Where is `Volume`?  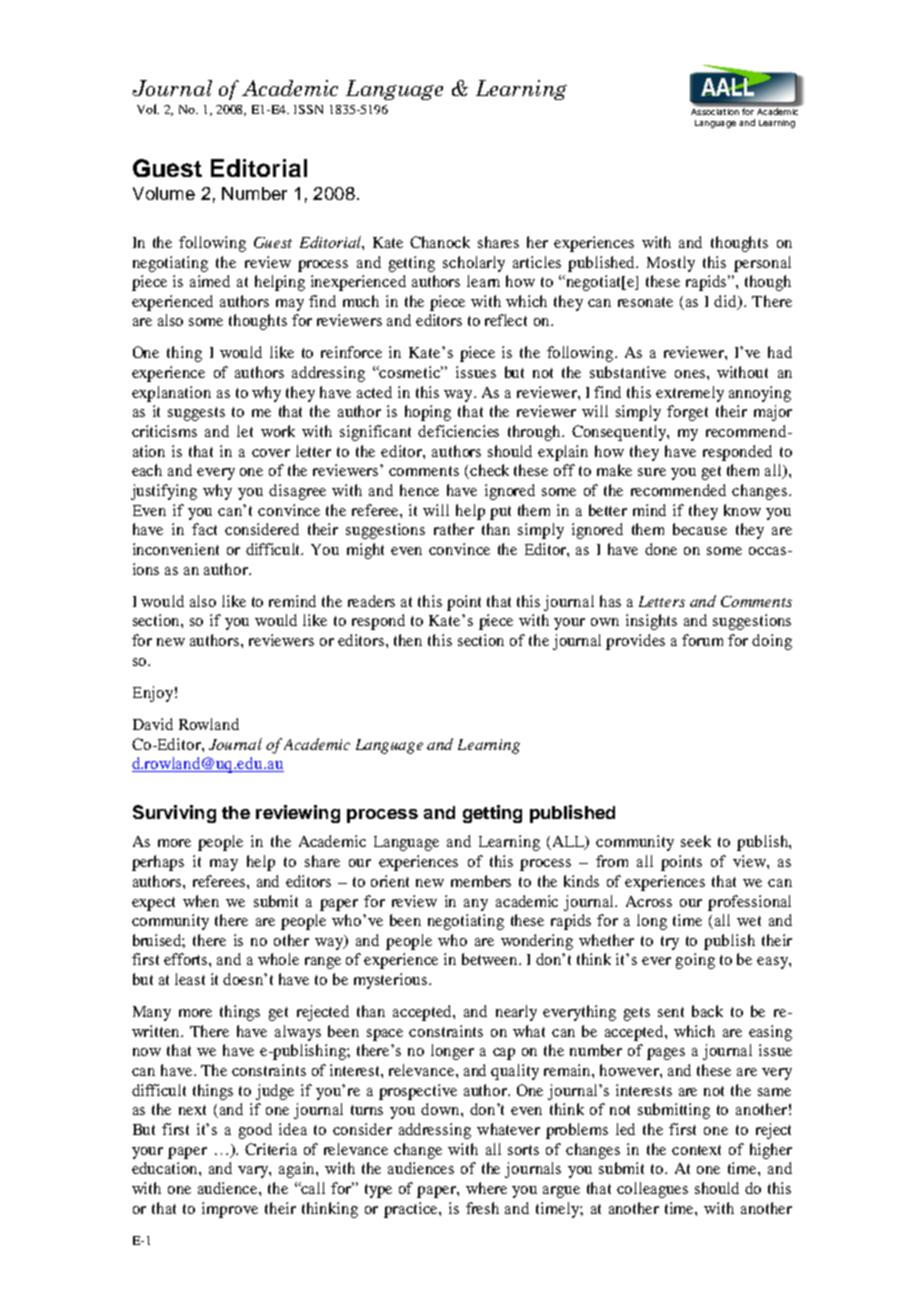
Volume is located at coordinates (164, 193).
